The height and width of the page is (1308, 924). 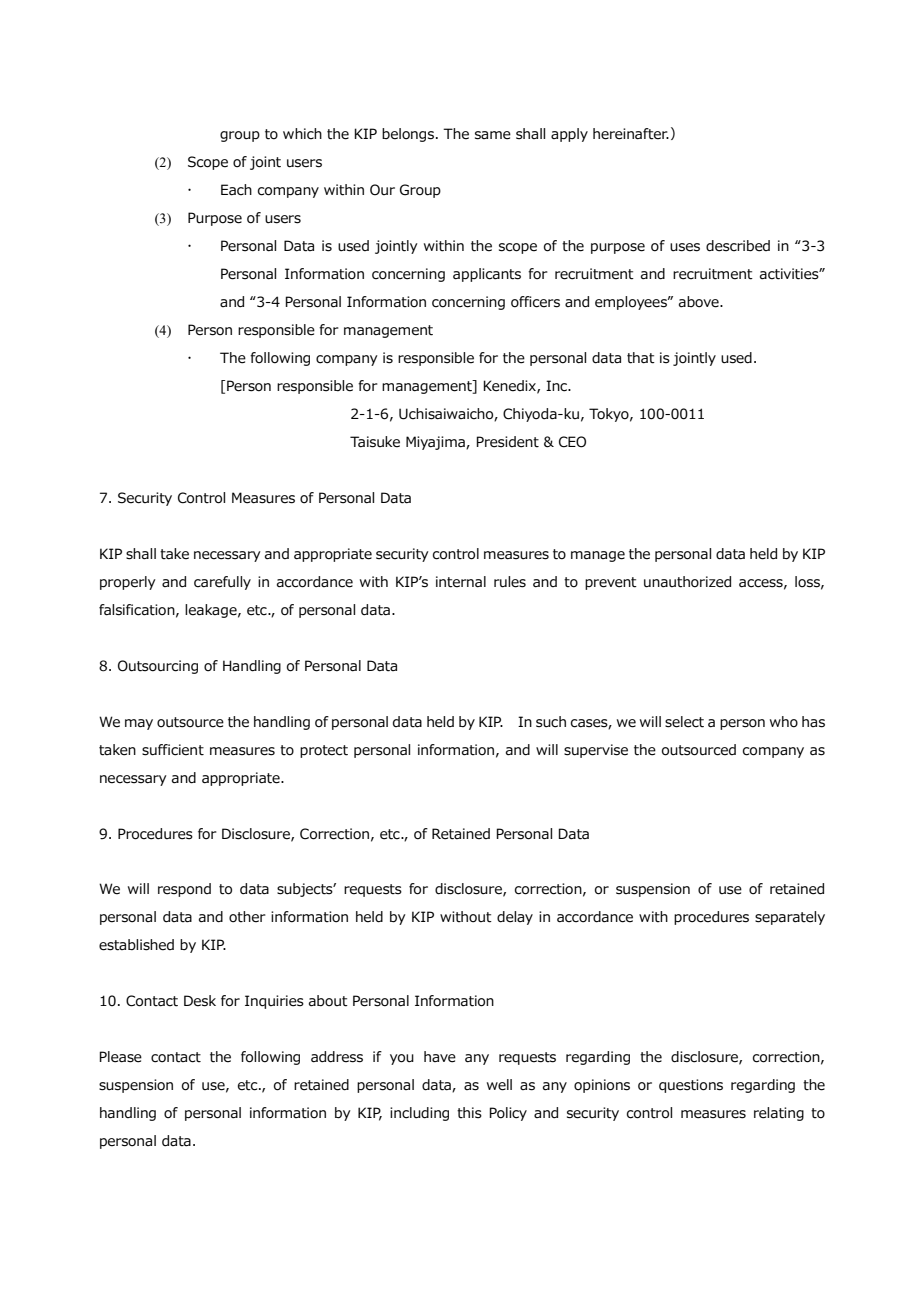 I want to click on same, so click(x=493, y=135).
